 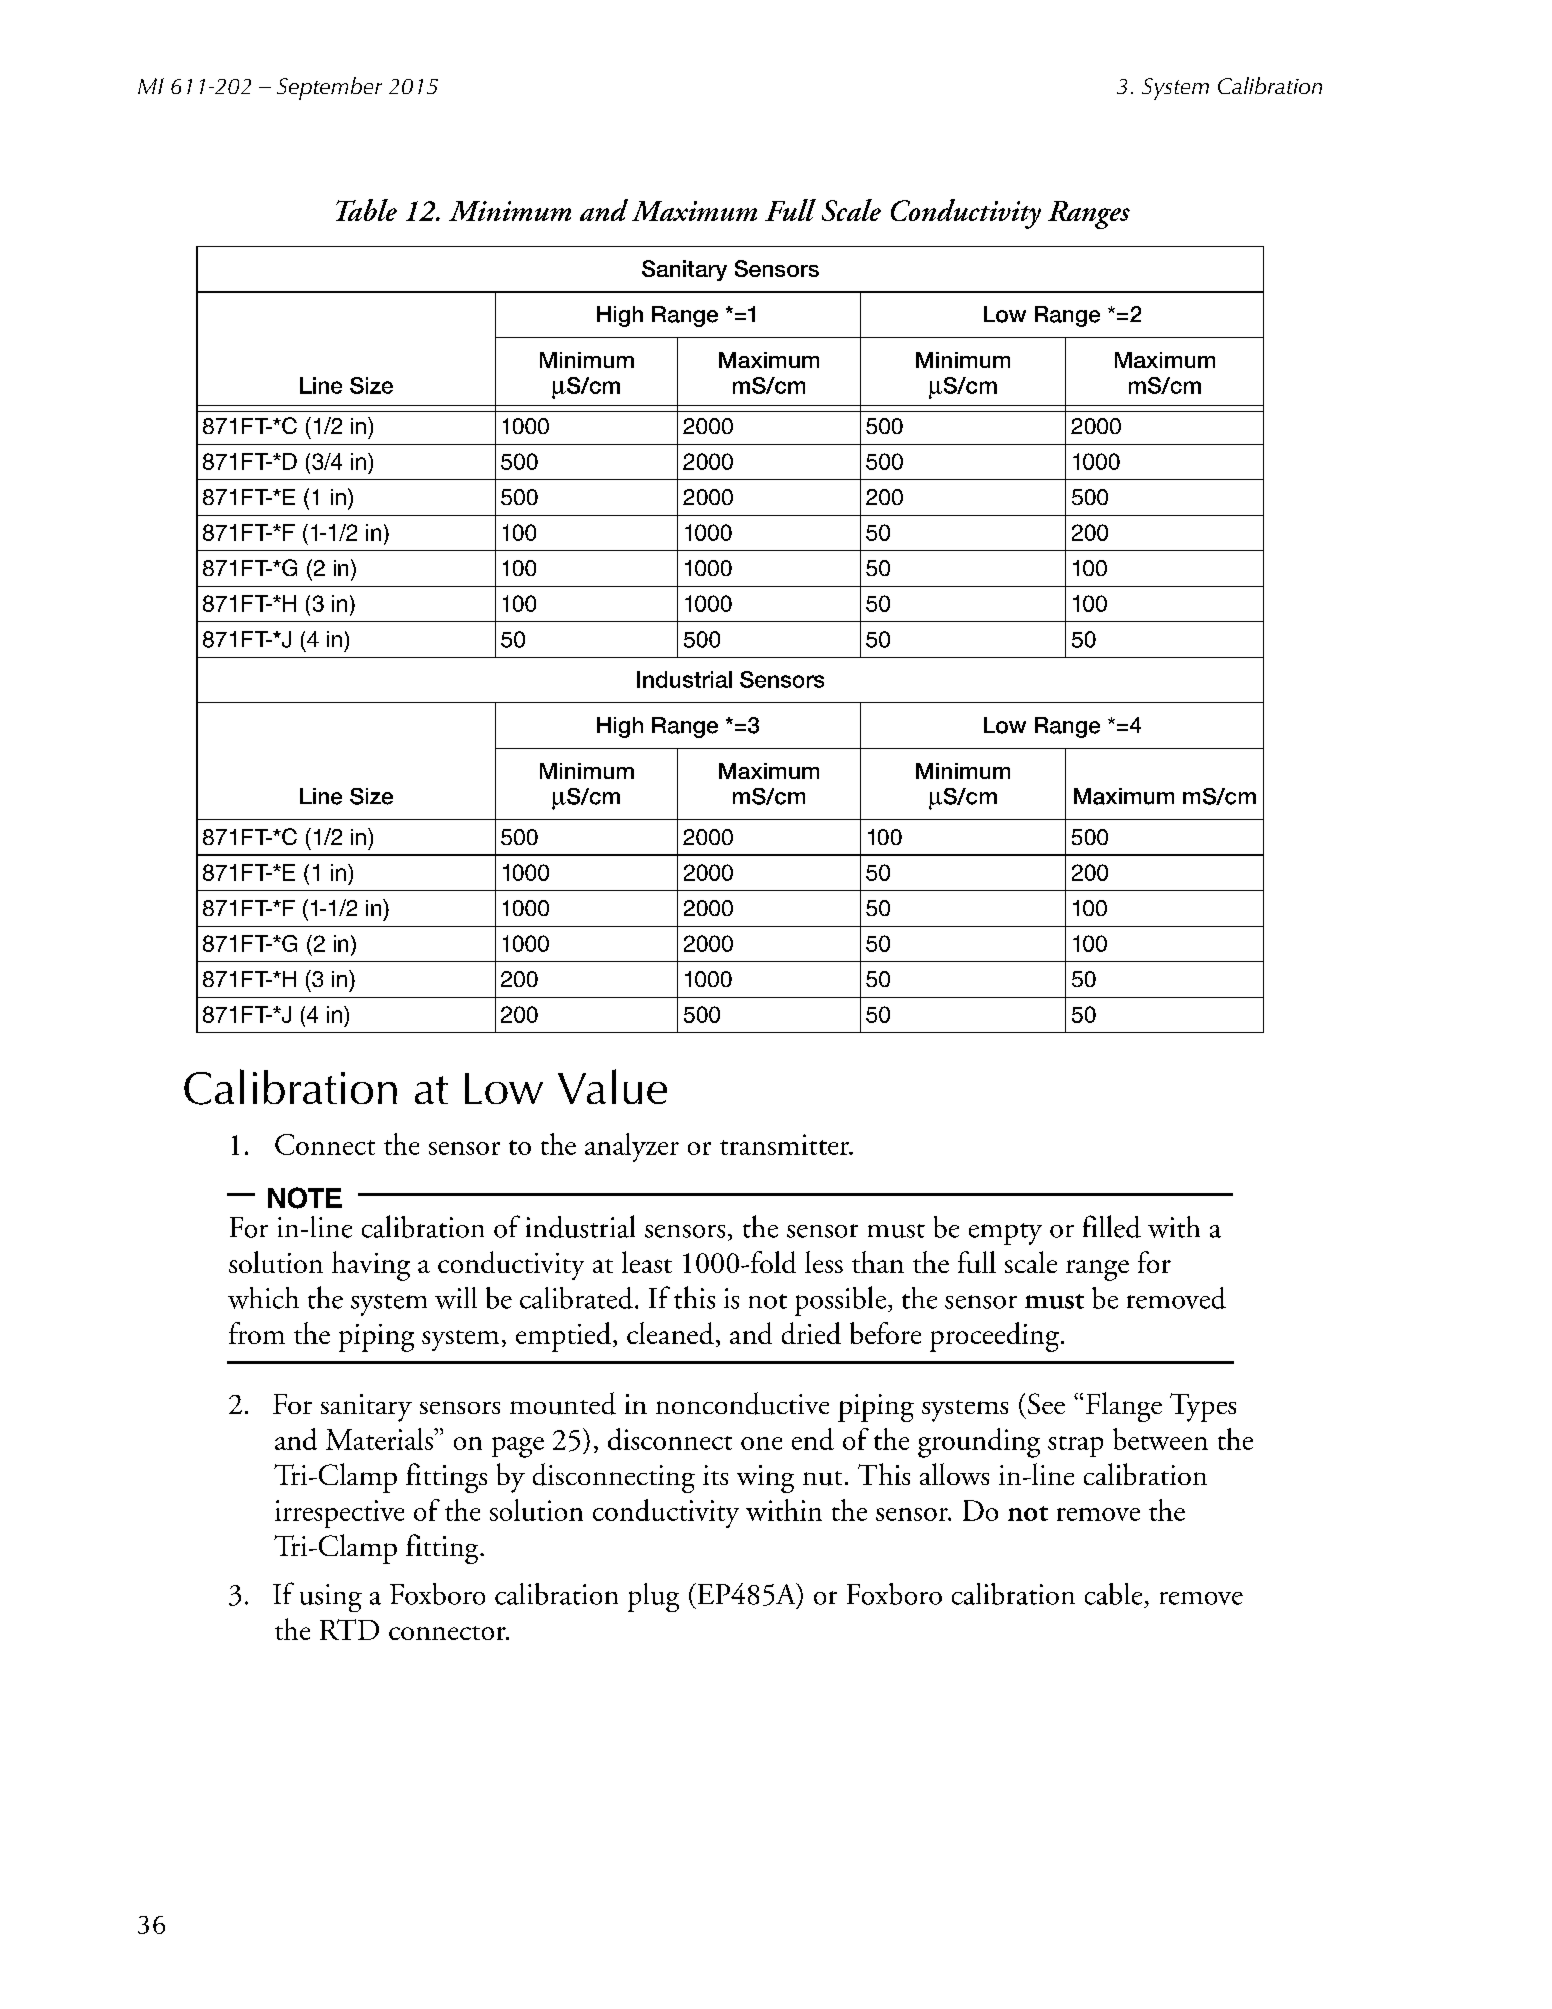 What do you see at coordinates (371, 1266) in the screenshot?
I see `having` at bounding box center [371, 1266].
